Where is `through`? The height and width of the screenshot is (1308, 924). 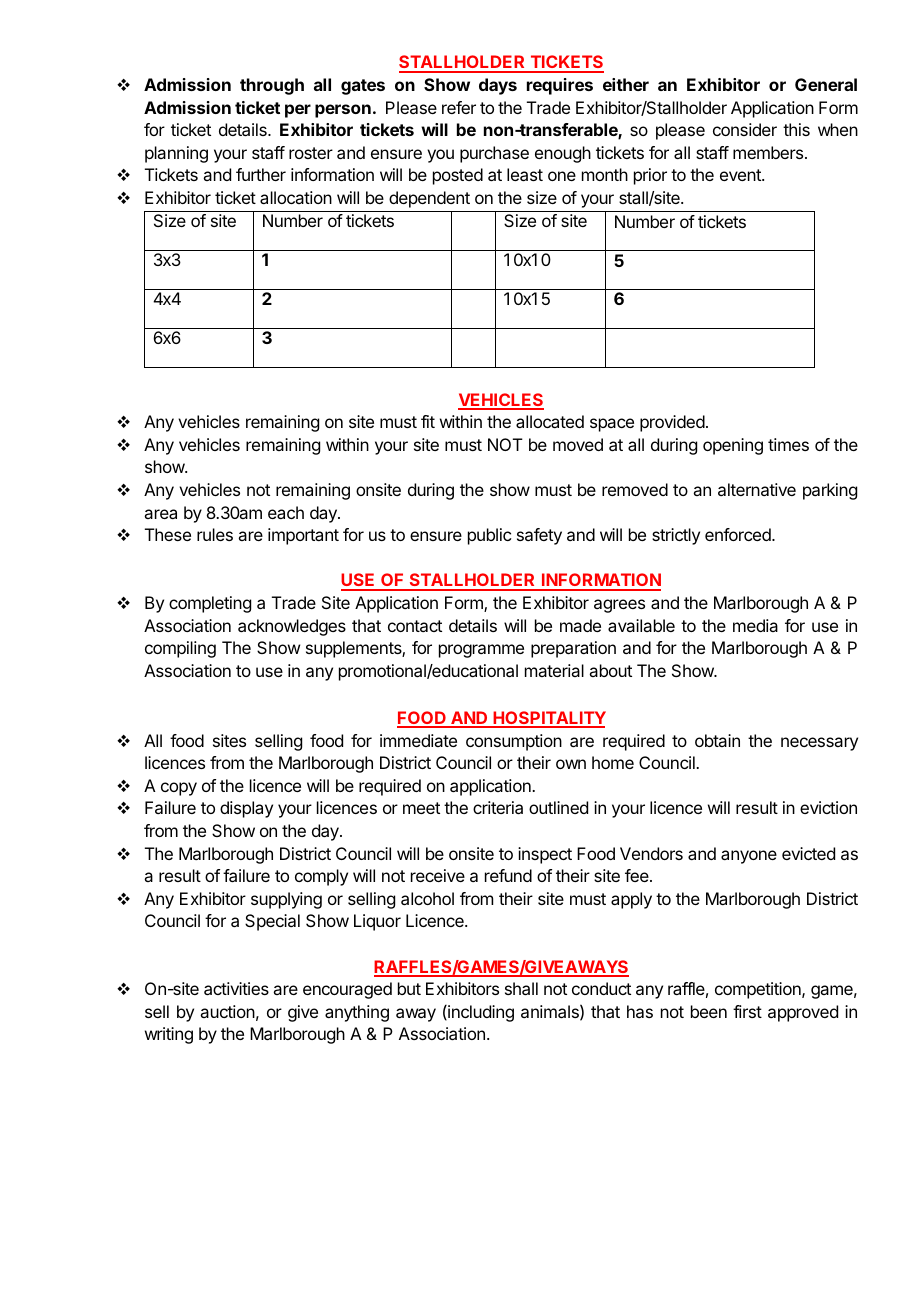 through is located at coordinates (272, 86).
